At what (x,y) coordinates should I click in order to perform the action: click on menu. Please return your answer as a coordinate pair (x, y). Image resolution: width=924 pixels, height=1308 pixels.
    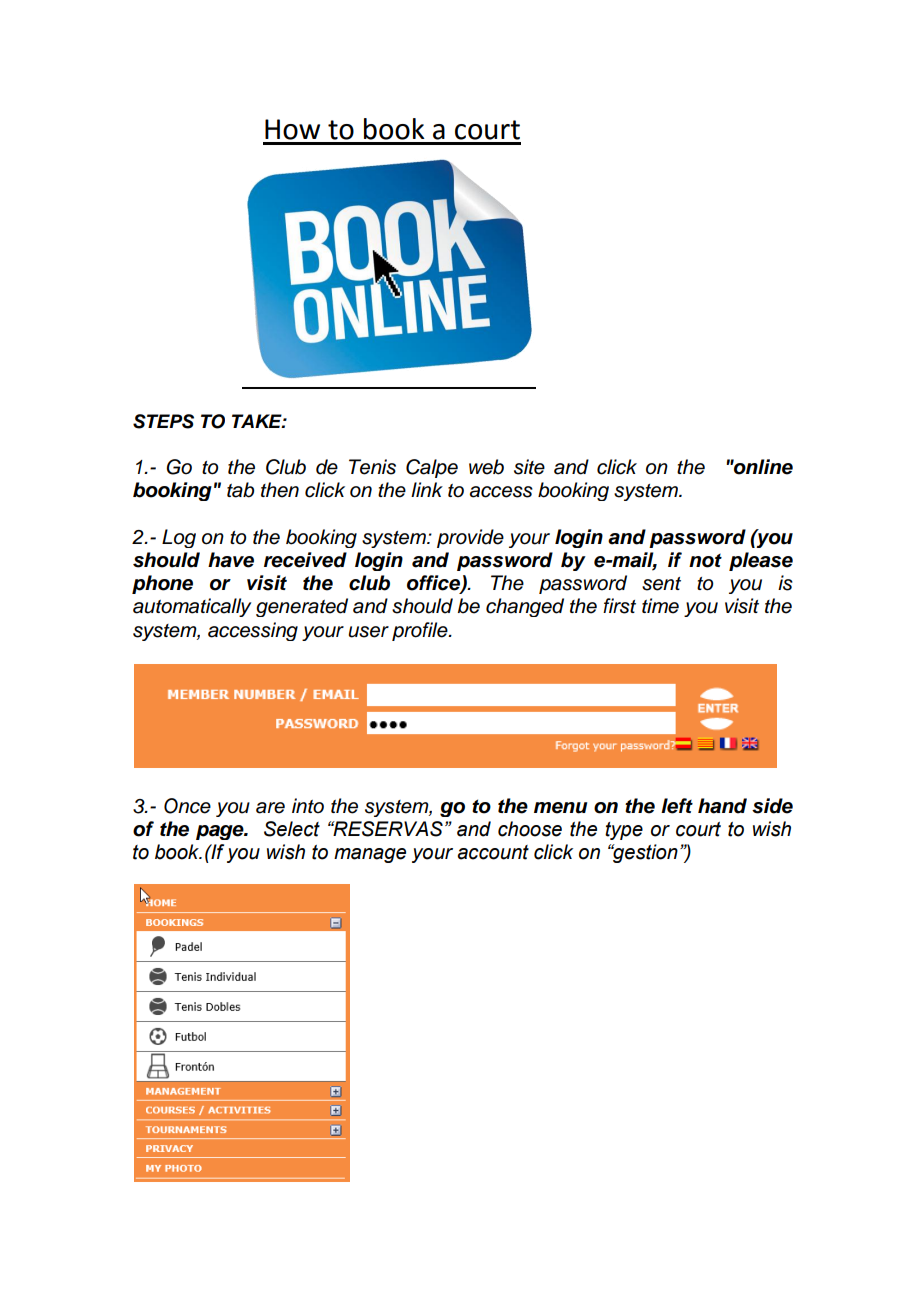
    Looking at the image, I should click on (560, 808).
